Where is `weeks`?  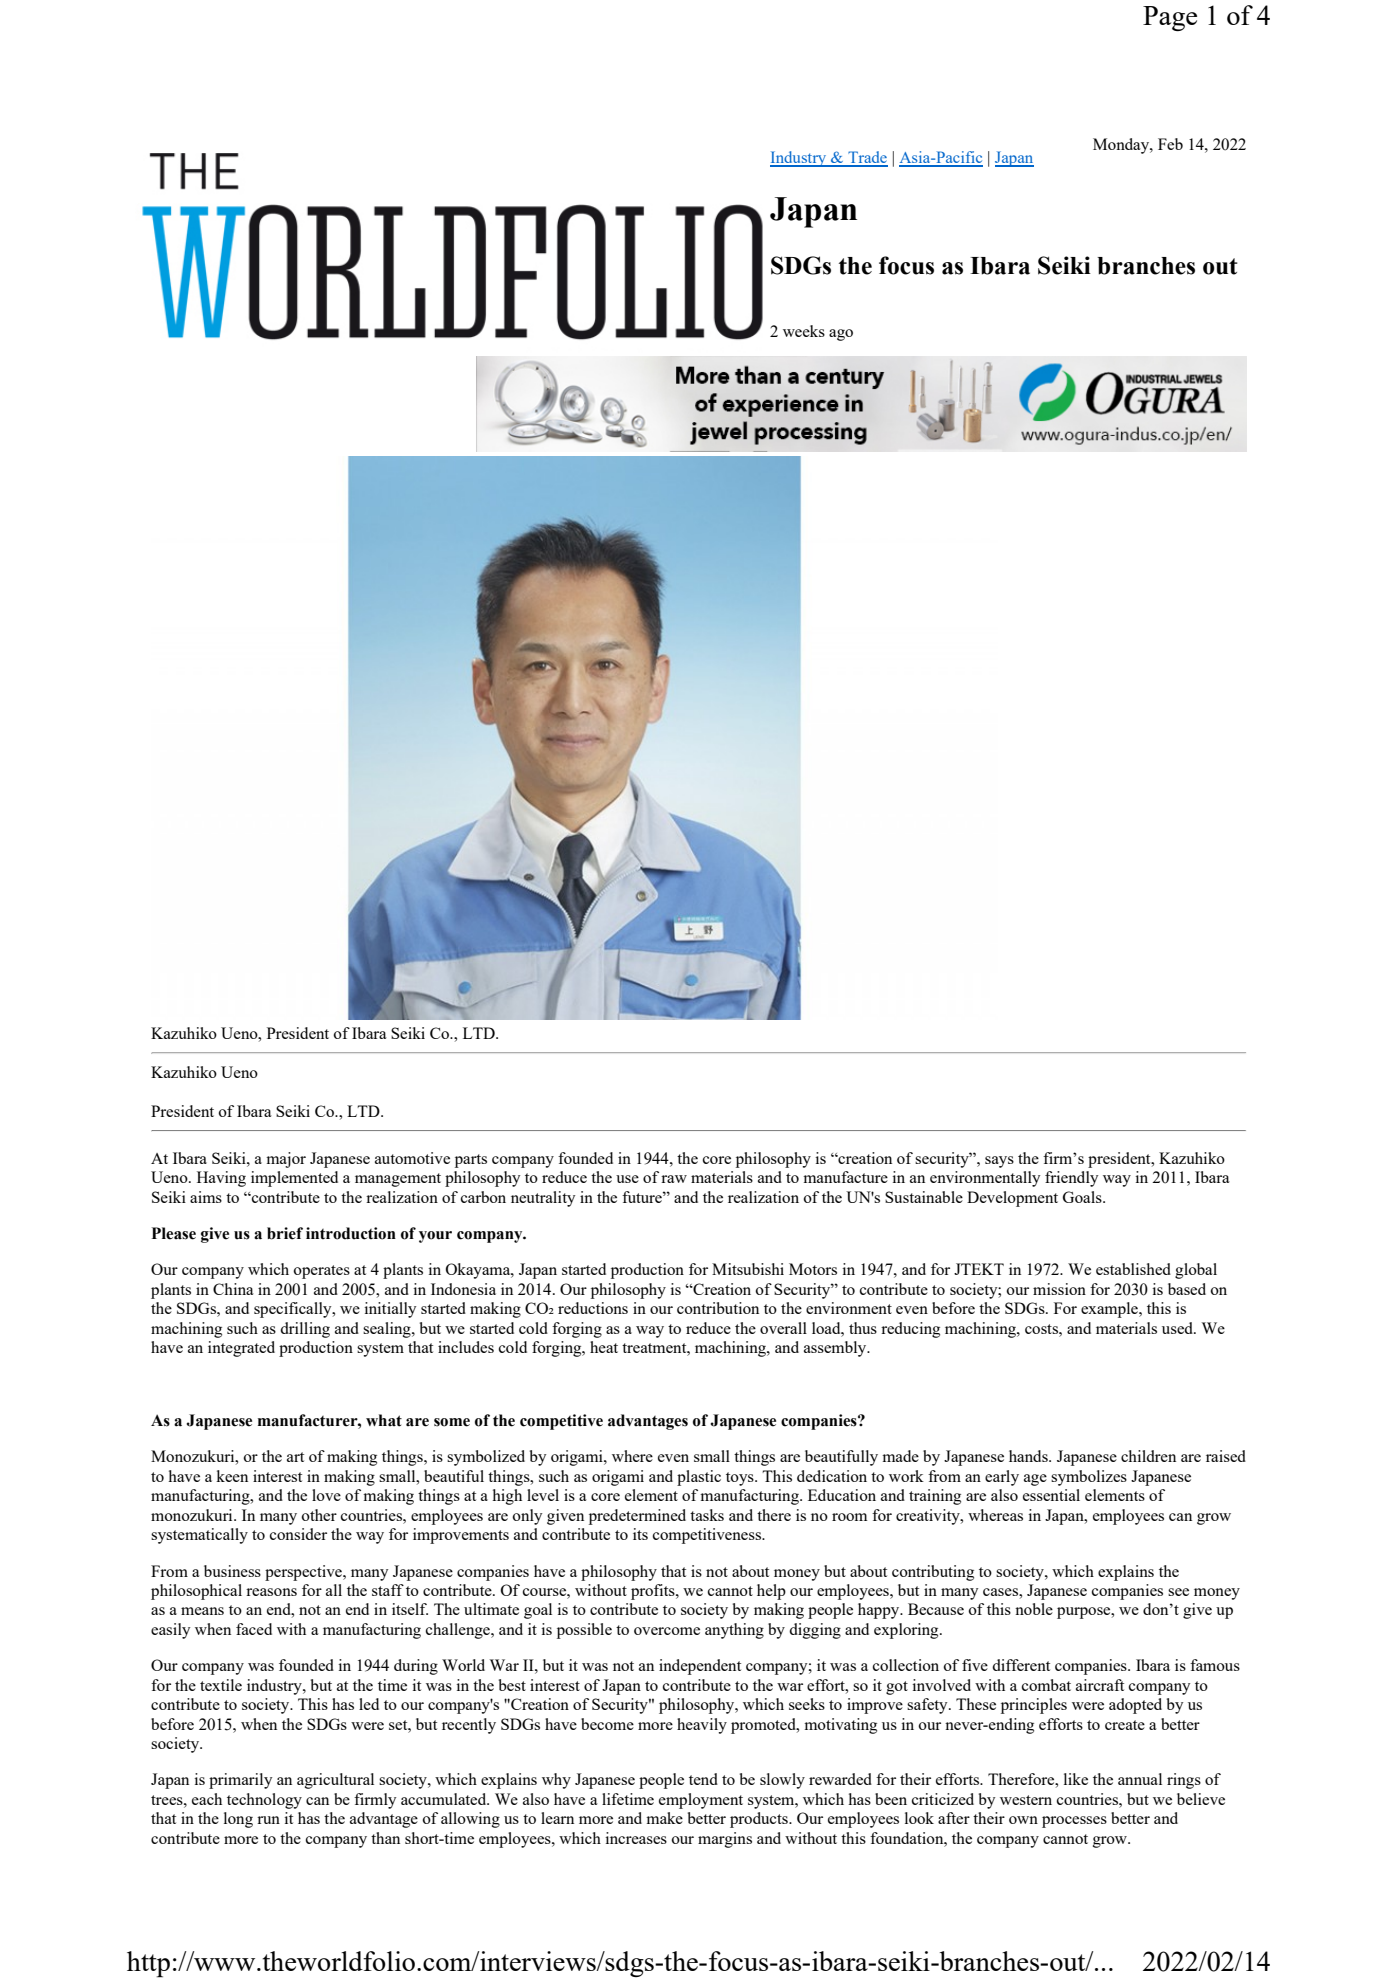 weeks is located at coordinates (804, 331).
